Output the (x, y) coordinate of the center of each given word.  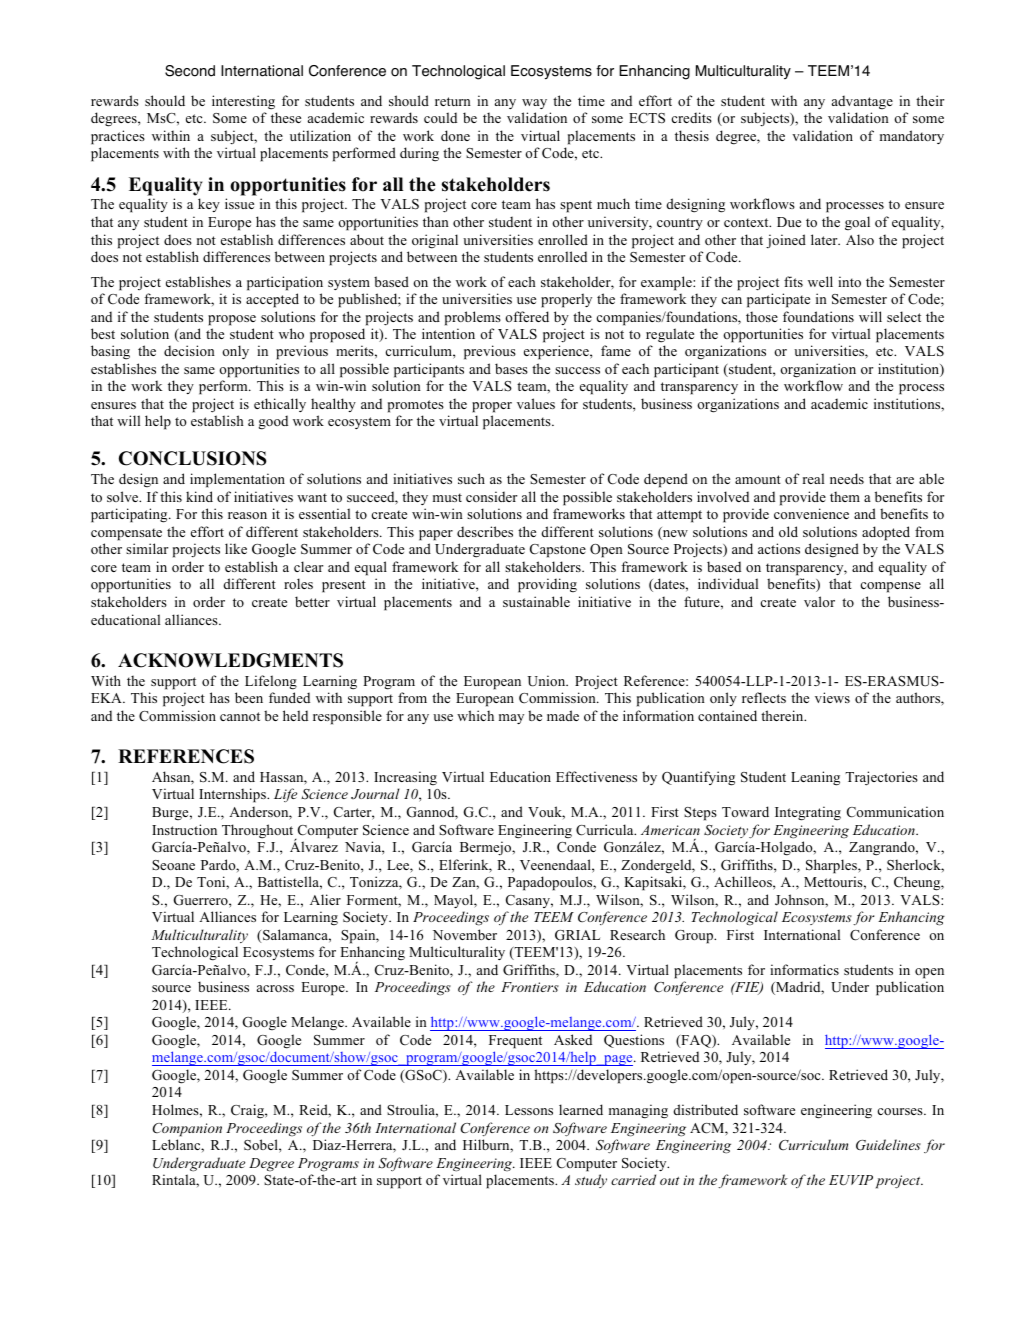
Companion (187, 1130)
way (534, 104)
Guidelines (888, 1145)
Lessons (529, 1110)
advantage (862, 102)
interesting (243, 102)
